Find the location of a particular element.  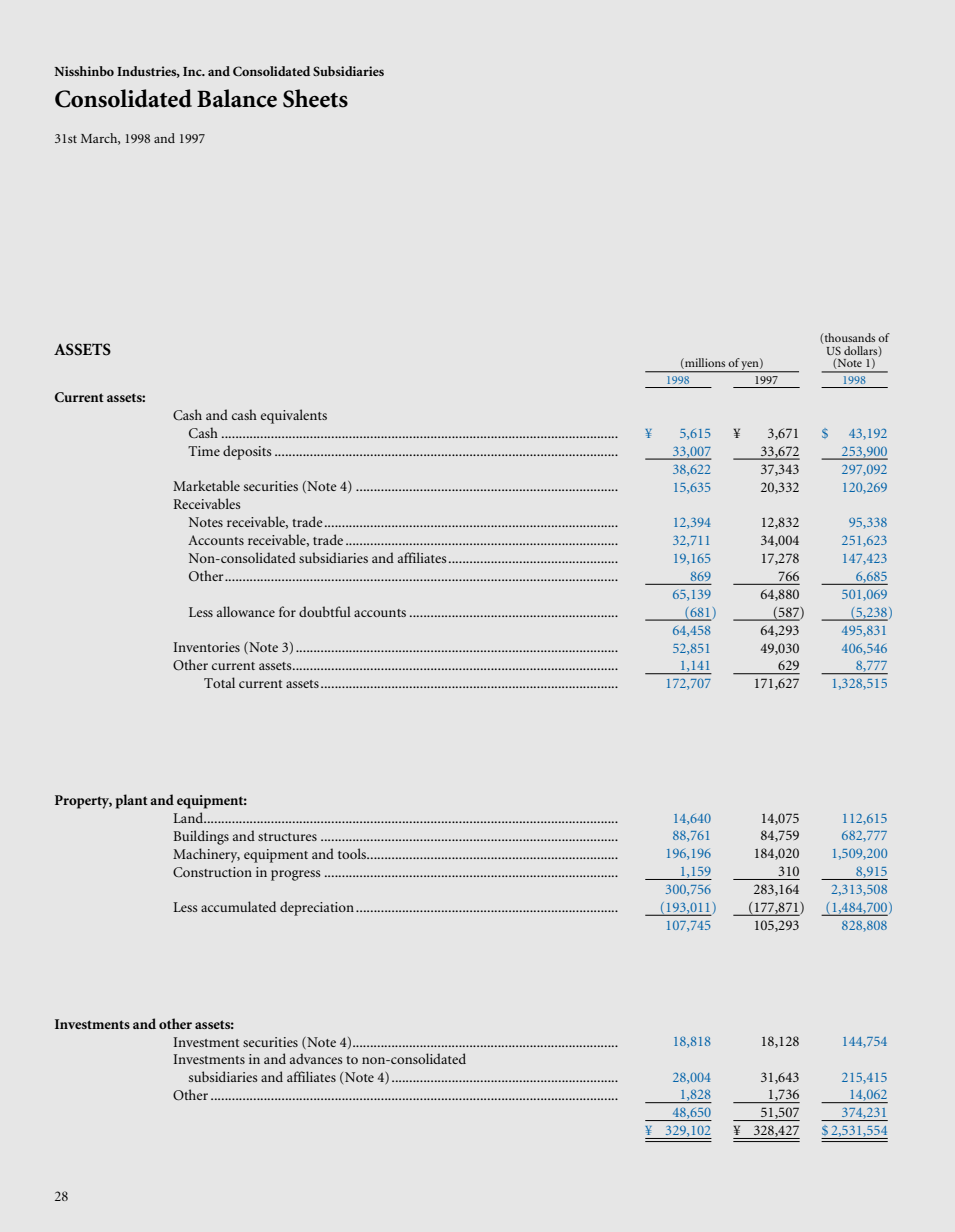

millions is located at coordinates (704, 363).
